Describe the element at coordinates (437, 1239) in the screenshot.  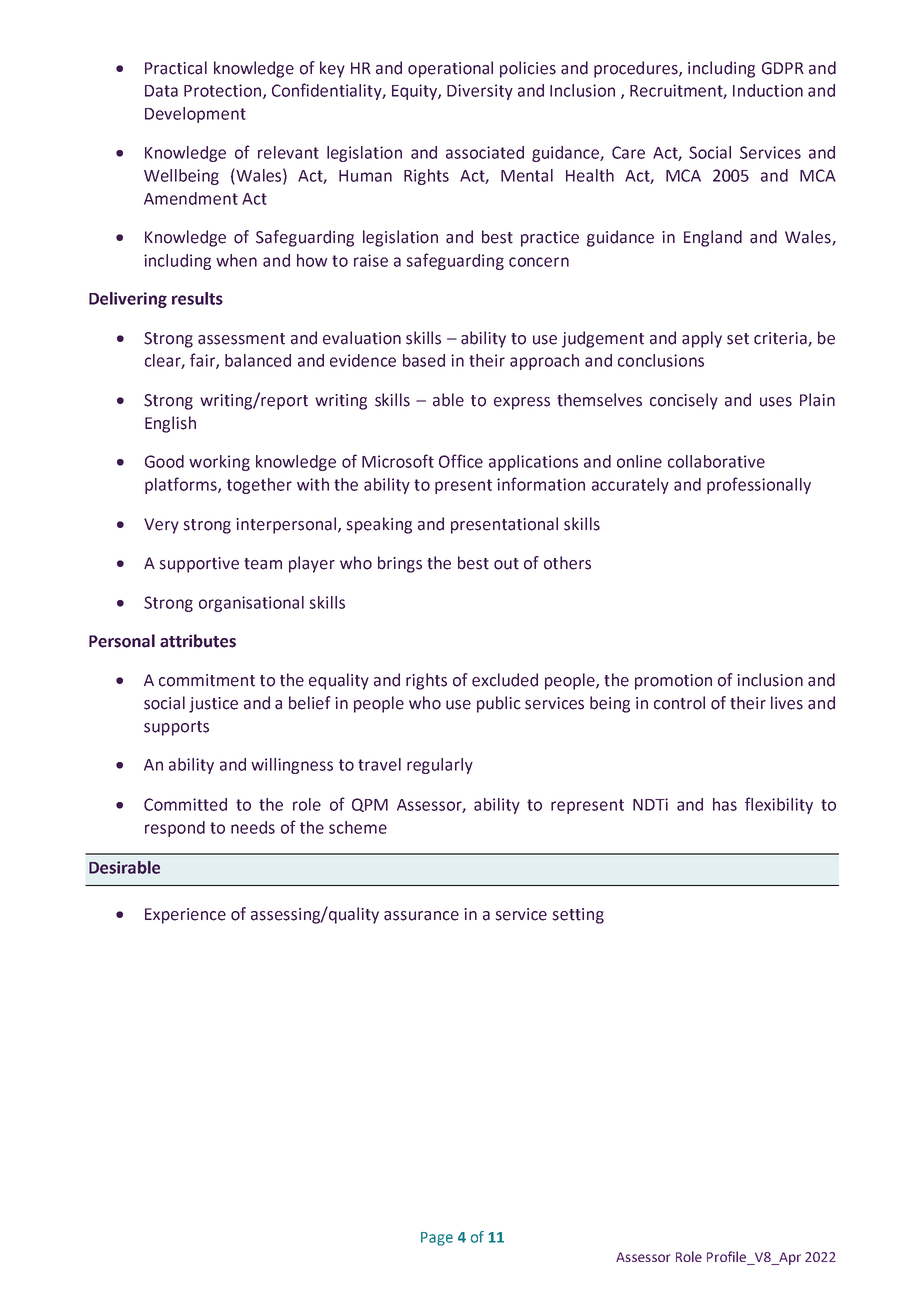
I see `Page` at that location.
